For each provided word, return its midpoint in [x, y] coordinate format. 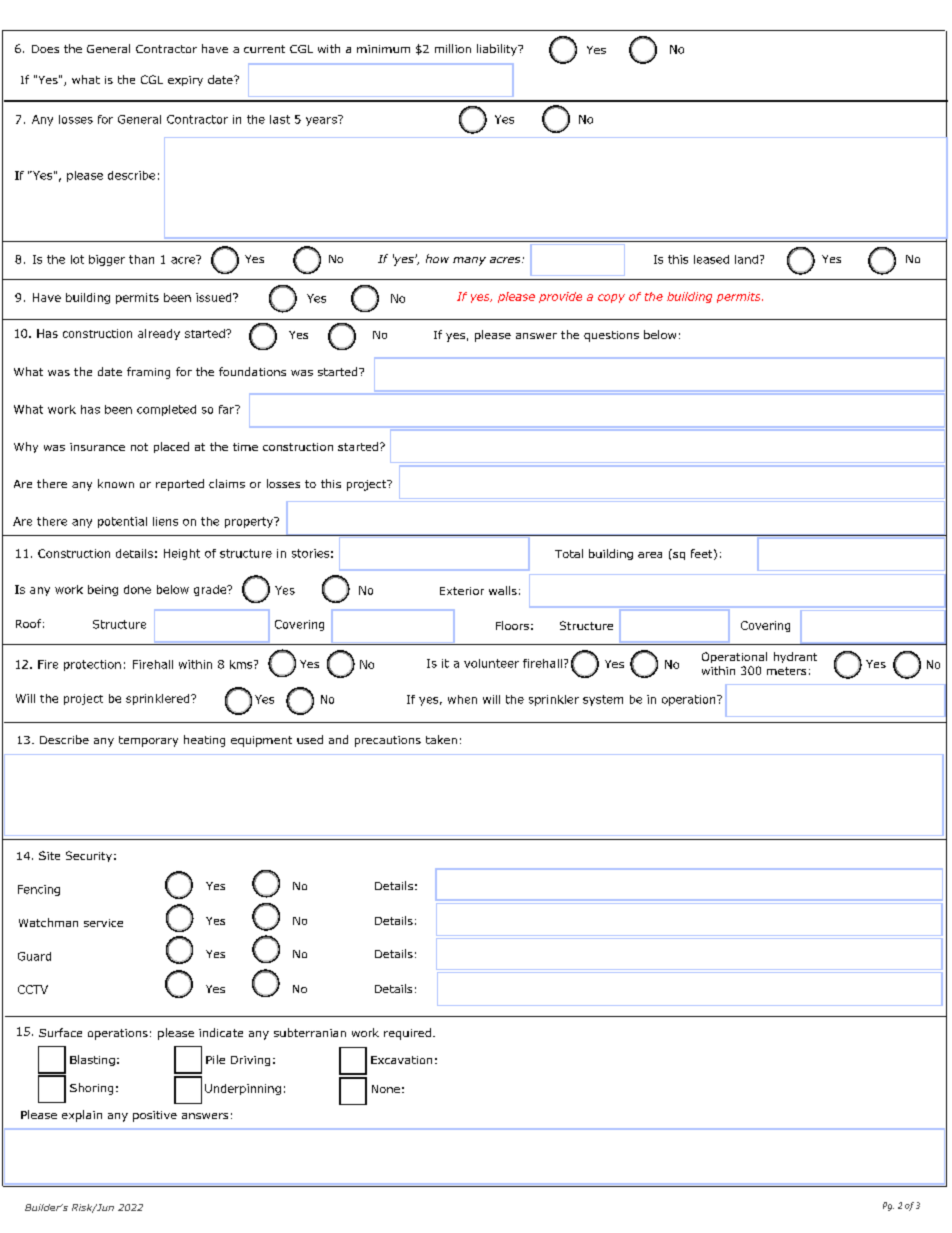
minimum [383, 49]
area [650, 555]
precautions [388, 741]
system [603, 700]
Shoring [91, 1089]
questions [611, 336]
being [103, 590]
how [437, 258]
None [386, 1089]
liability [498, 50]
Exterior [462, 591]
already [159, 334]
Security [89, 856]
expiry [185, 81]
